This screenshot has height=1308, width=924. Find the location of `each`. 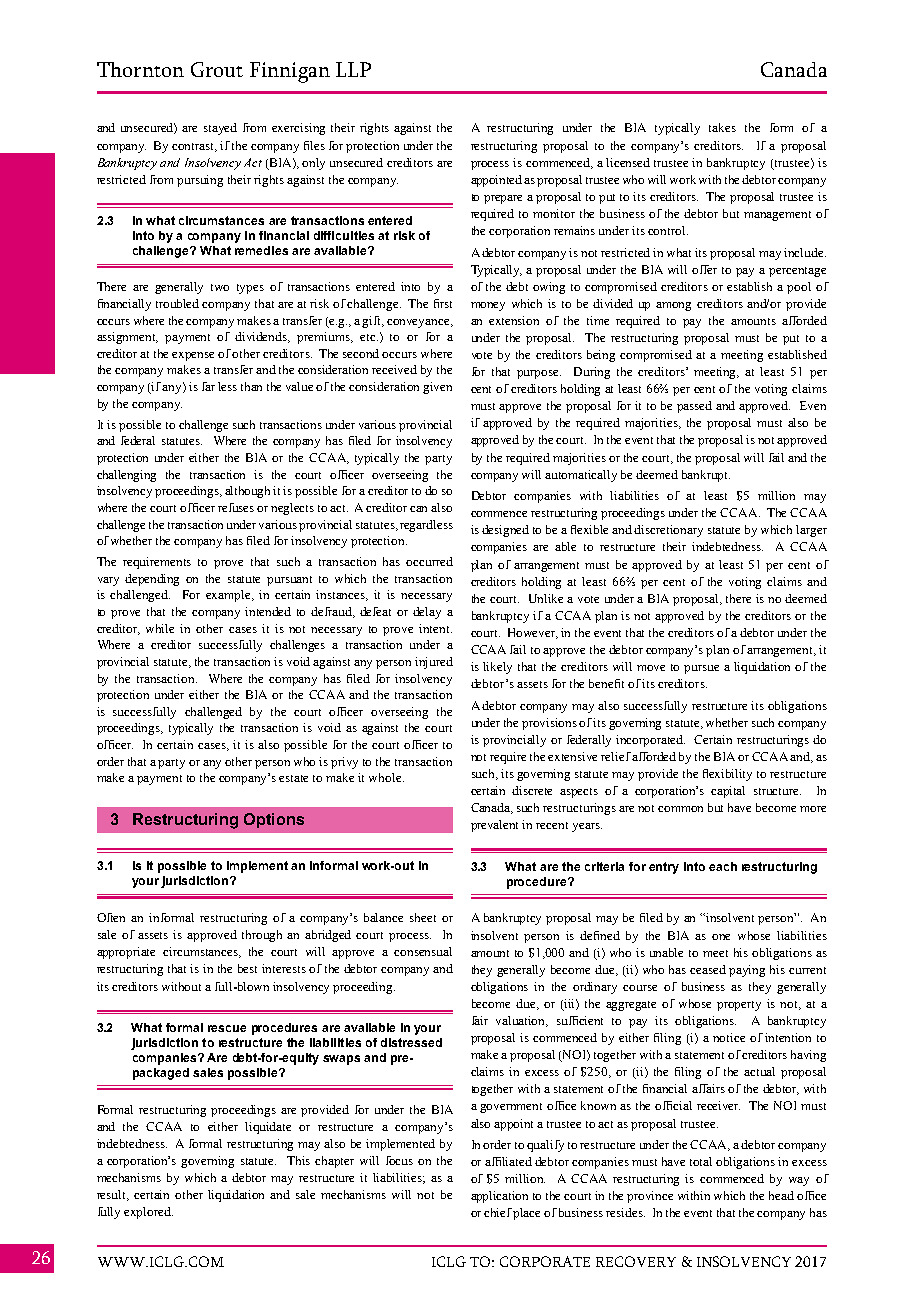

each is located at coordinates (723, 866).
